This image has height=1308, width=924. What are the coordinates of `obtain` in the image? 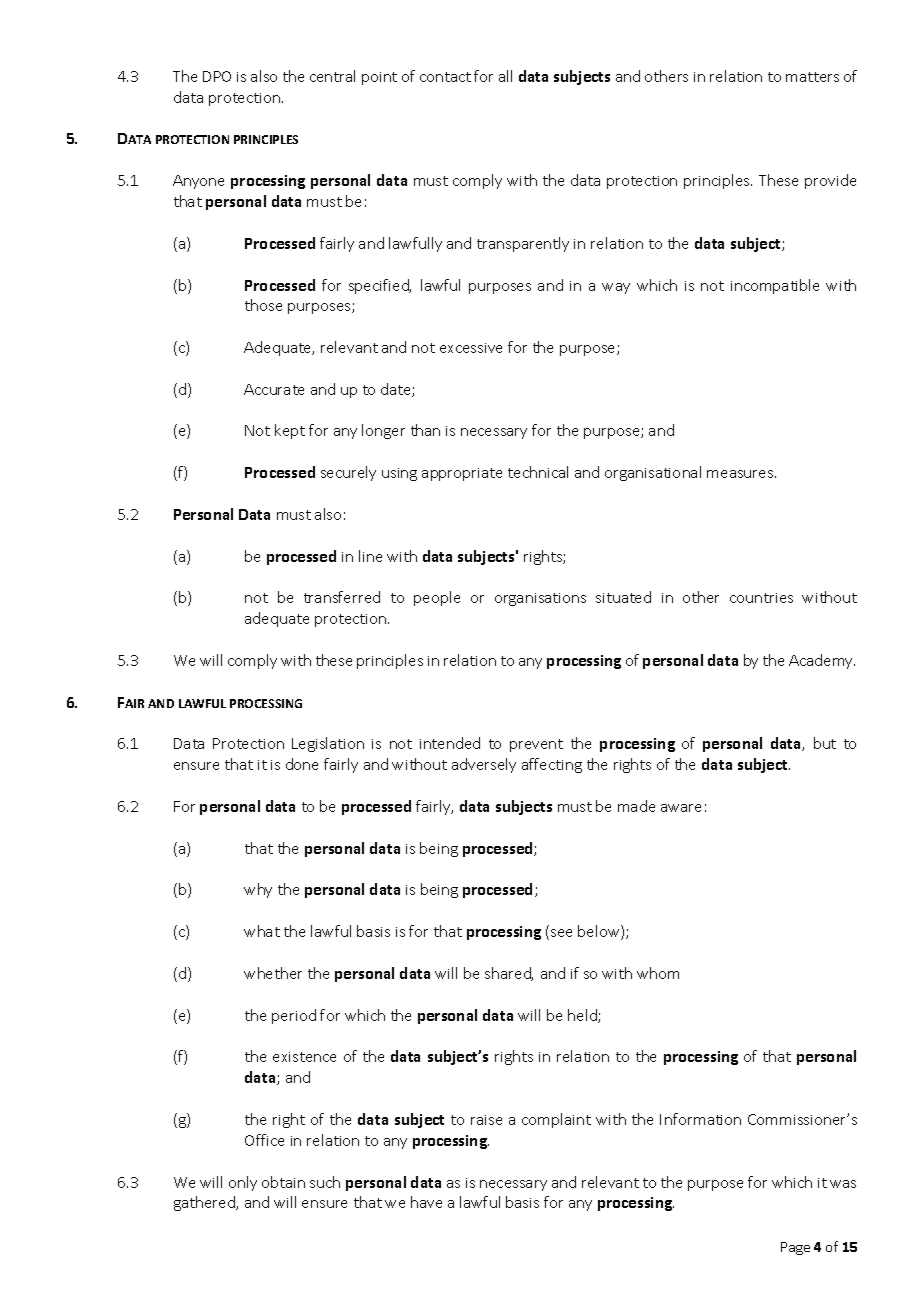 It's located at (283, 1182).
